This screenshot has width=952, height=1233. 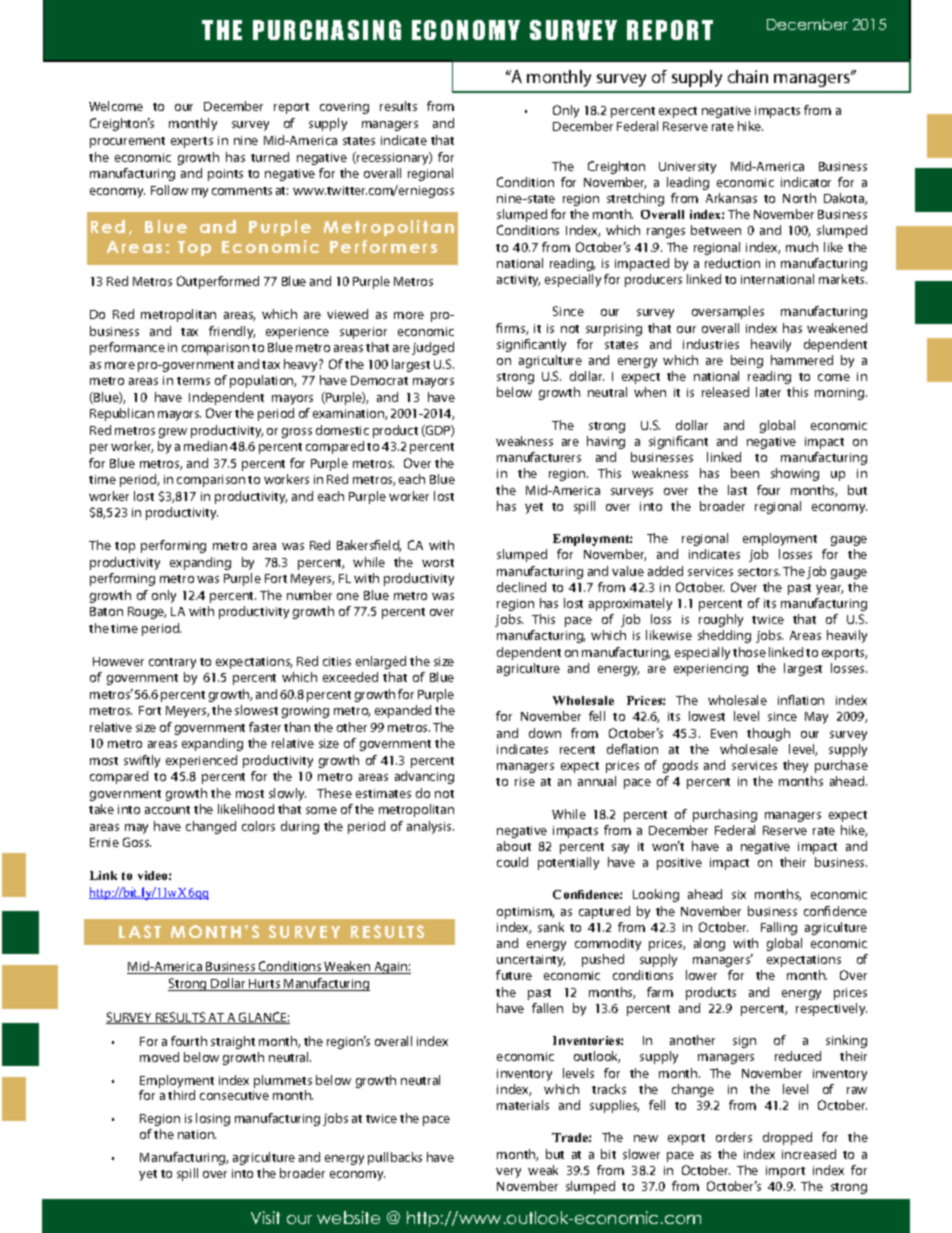 I want to click on chain, so click(x=748, y=76).
